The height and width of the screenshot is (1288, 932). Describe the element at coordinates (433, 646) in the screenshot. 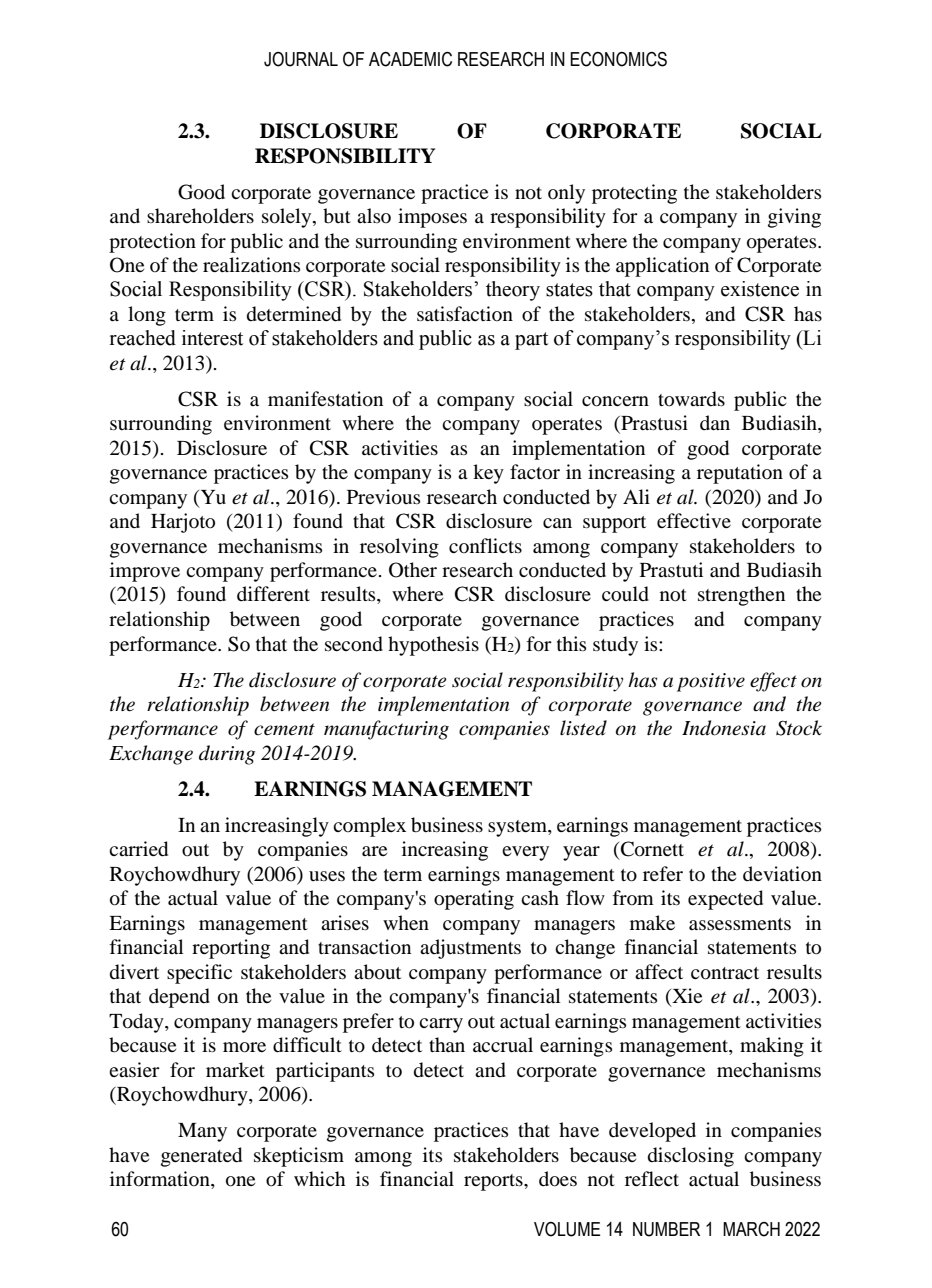

I see `hypothesis` at that location.
